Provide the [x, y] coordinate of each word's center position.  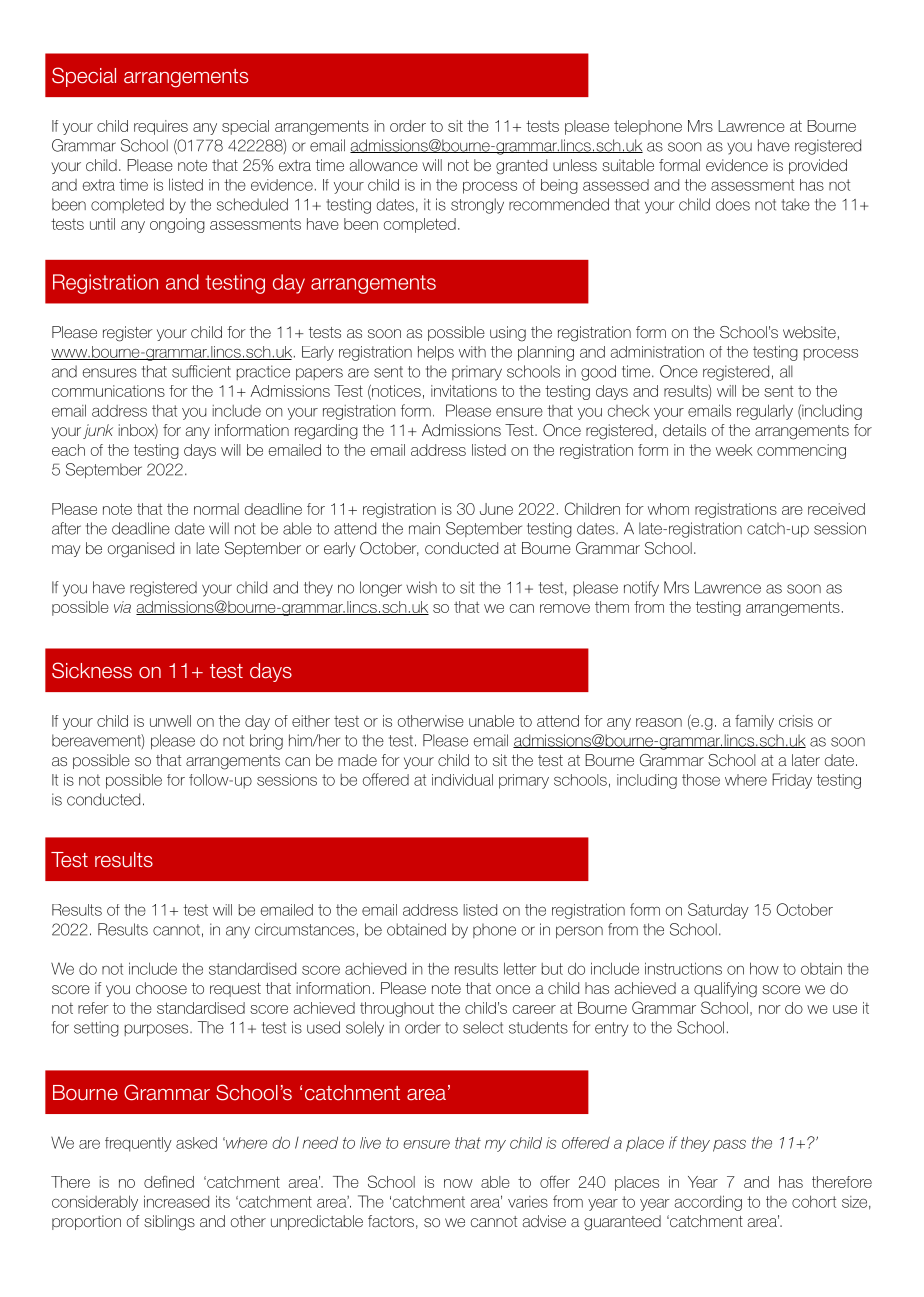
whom [668, 509]
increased [176, 1201]
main [424, 528]
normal [216, 509]
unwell [170, 721]
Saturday [718, 911]
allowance [384, 165]
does [733, 204]
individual [462, 780]
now [458, 1183]
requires [161, 127]
